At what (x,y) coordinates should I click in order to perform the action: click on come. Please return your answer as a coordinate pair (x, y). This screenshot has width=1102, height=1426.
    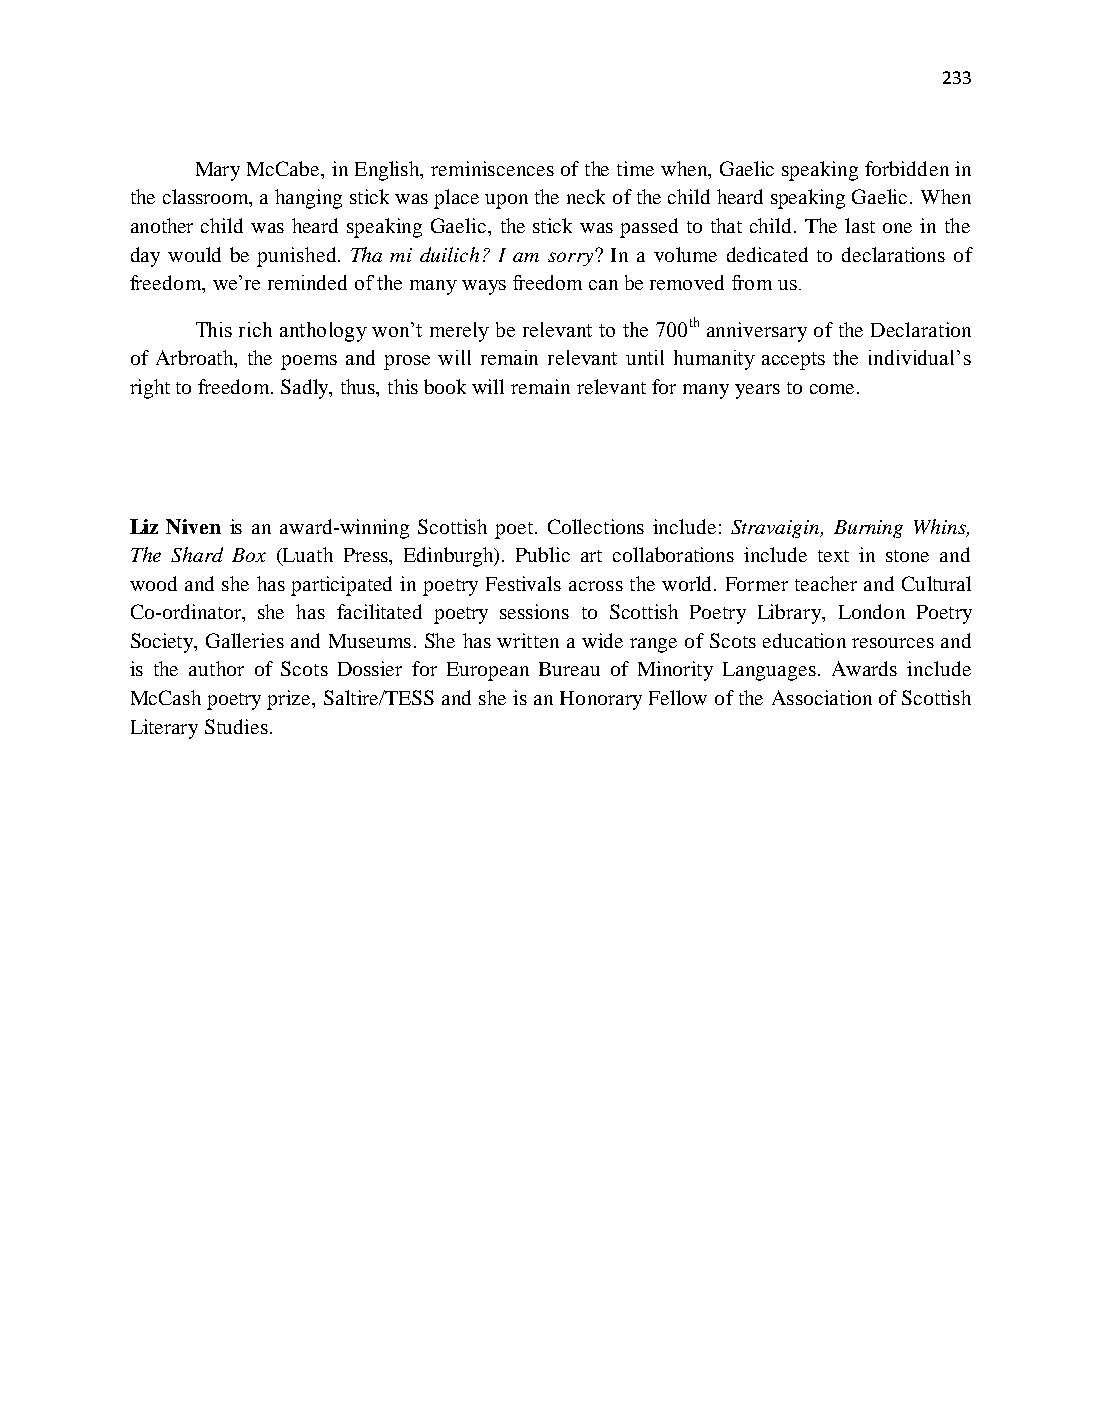
    Looking at the image, I should click on (832, 389).
